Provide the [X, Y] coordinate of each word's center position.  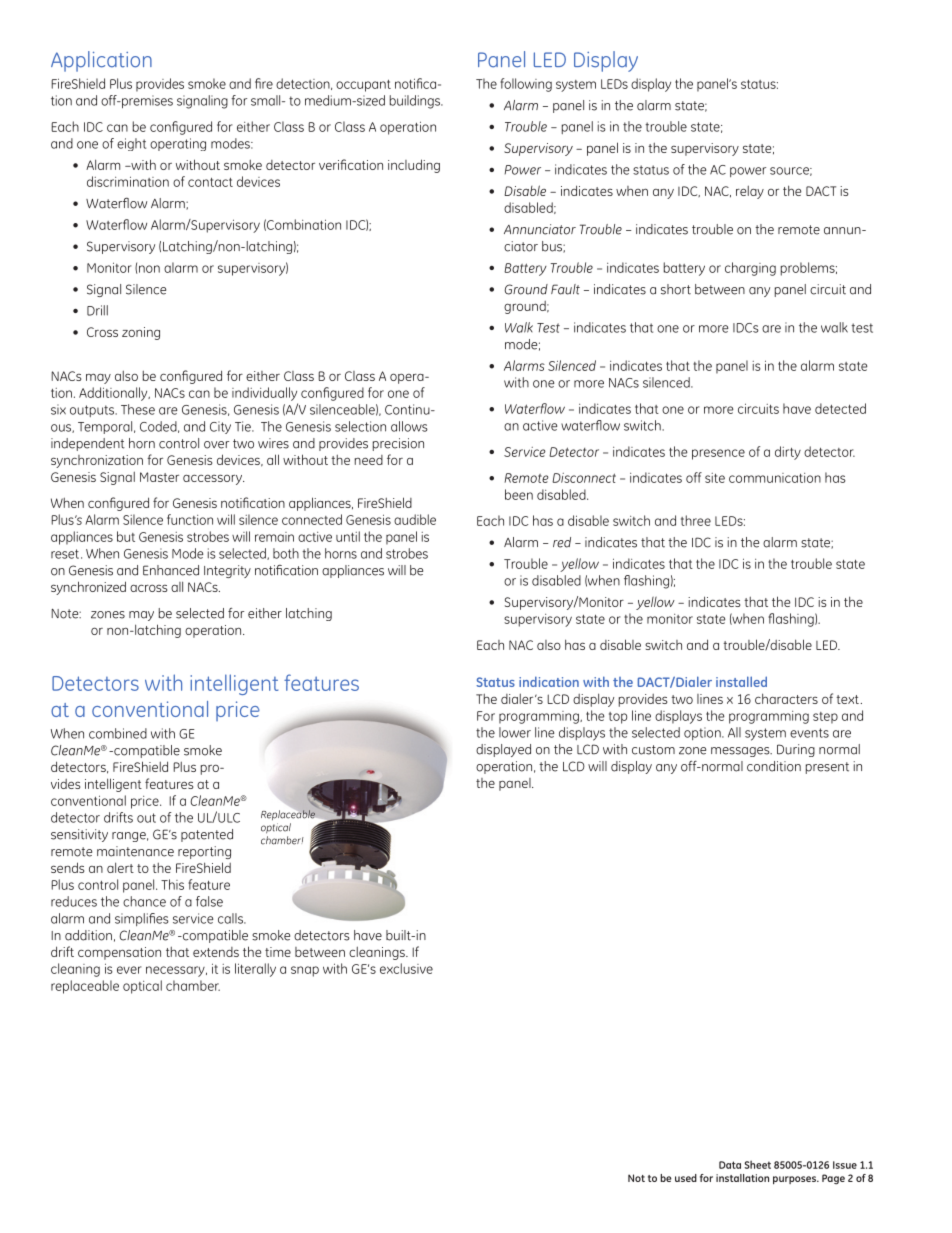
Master [159, 477]
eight [131, 144]
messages [741, 752]
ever [129, 970]
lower [515, 732]
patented [207, 835]
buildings [416, 102]
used [686, 1178]
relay [750, 192]
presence [718, 454]
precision [398, 444]
